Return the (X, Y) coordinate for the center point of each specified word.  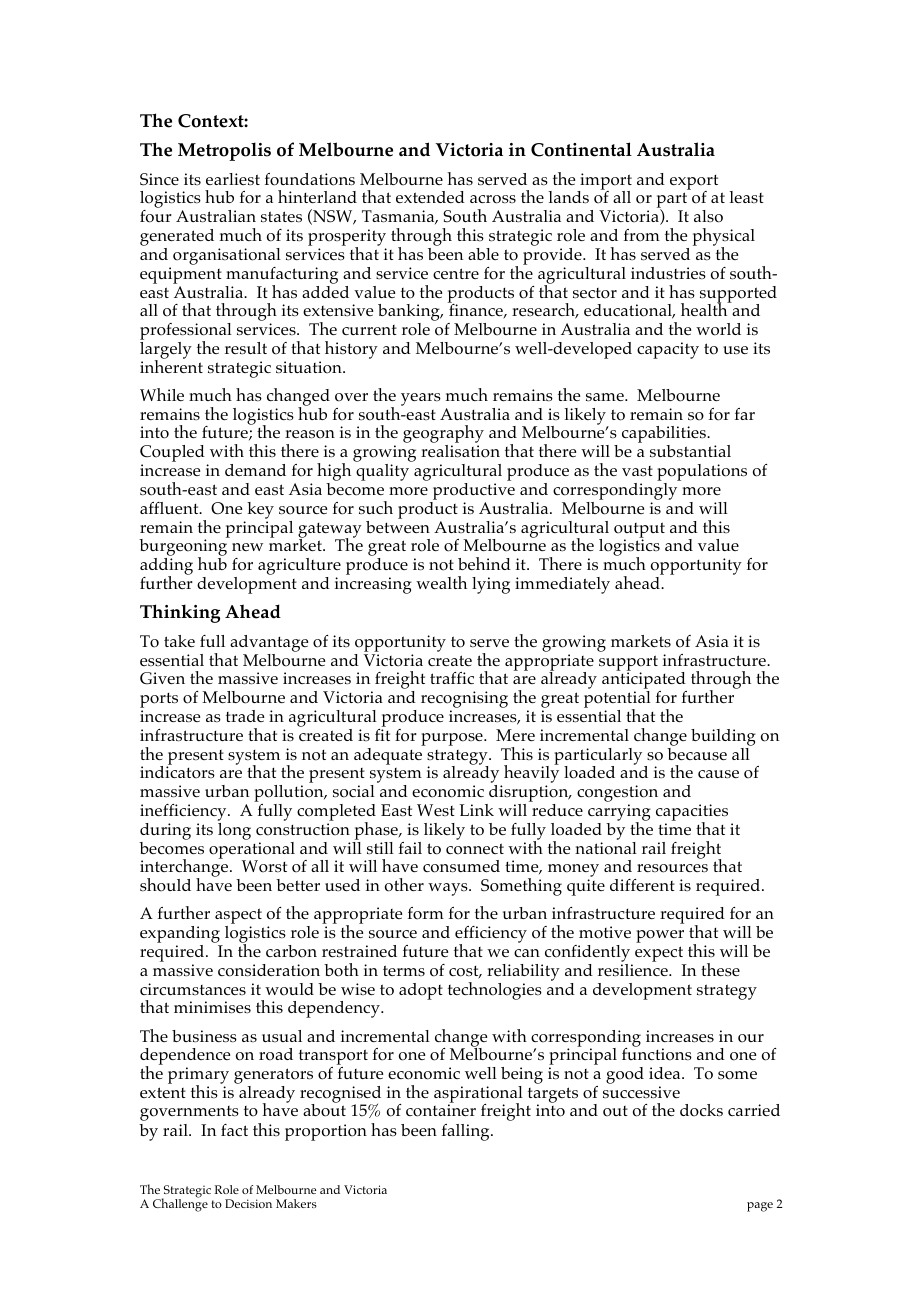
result (246, 348)
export (694, 183)
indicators (177, 771)
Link (476, 810)
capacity (668, 350)
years (421, 399)
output (639, 531)
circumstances (193, 989)
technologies (495, 991)
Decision (248, 1203)
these (720, 969)
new (247, 547)
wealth (441, 582)
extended (430, 197)
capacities (692, 814)
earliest (233, 179)
